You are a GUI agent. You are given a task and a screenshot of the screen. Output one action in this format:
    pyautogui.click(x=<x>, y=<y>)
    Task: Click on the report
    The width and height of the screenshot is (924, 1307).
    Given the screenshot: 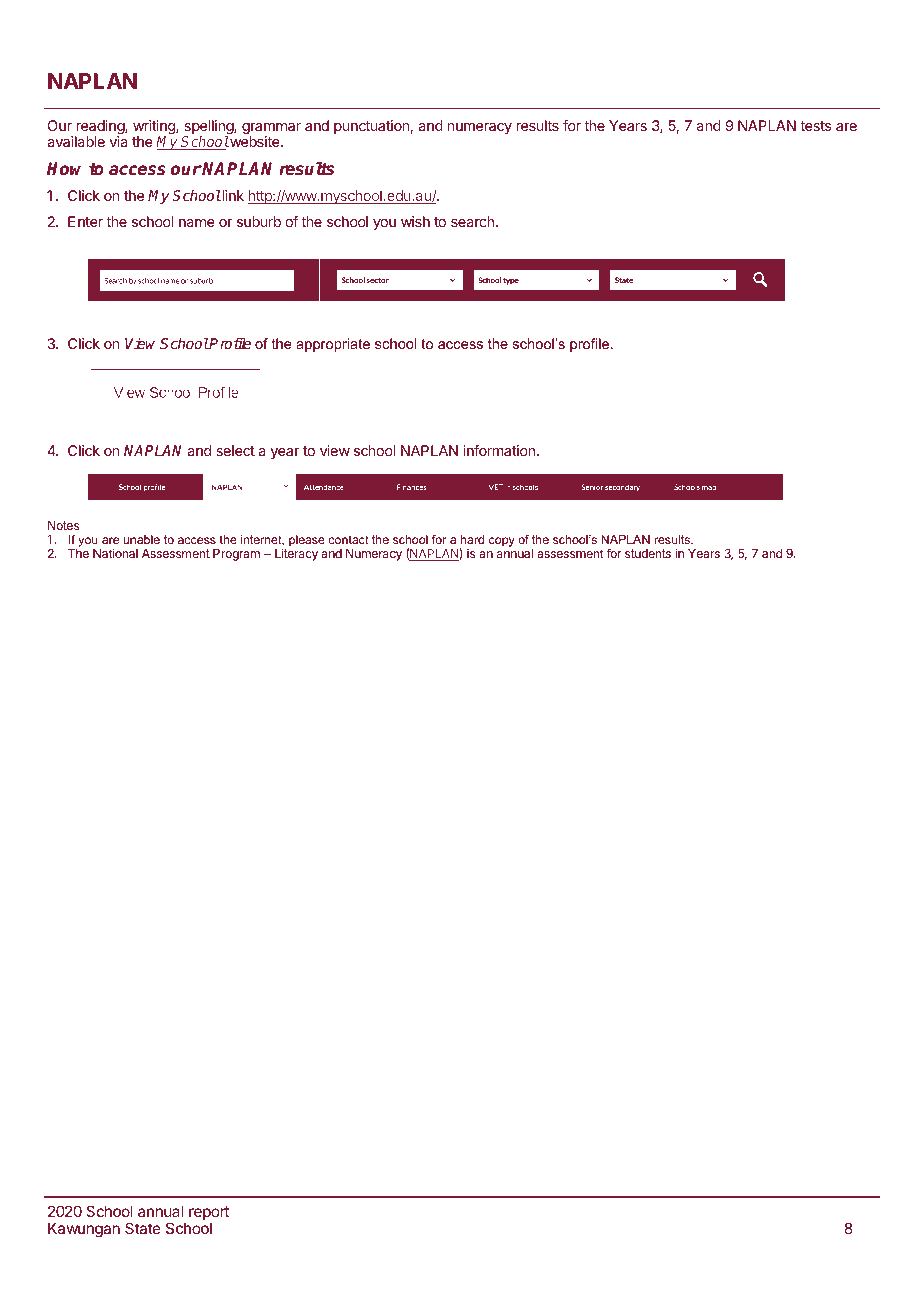 What is the action you would take?
    pyautogui.click(x=209, y=1213)
